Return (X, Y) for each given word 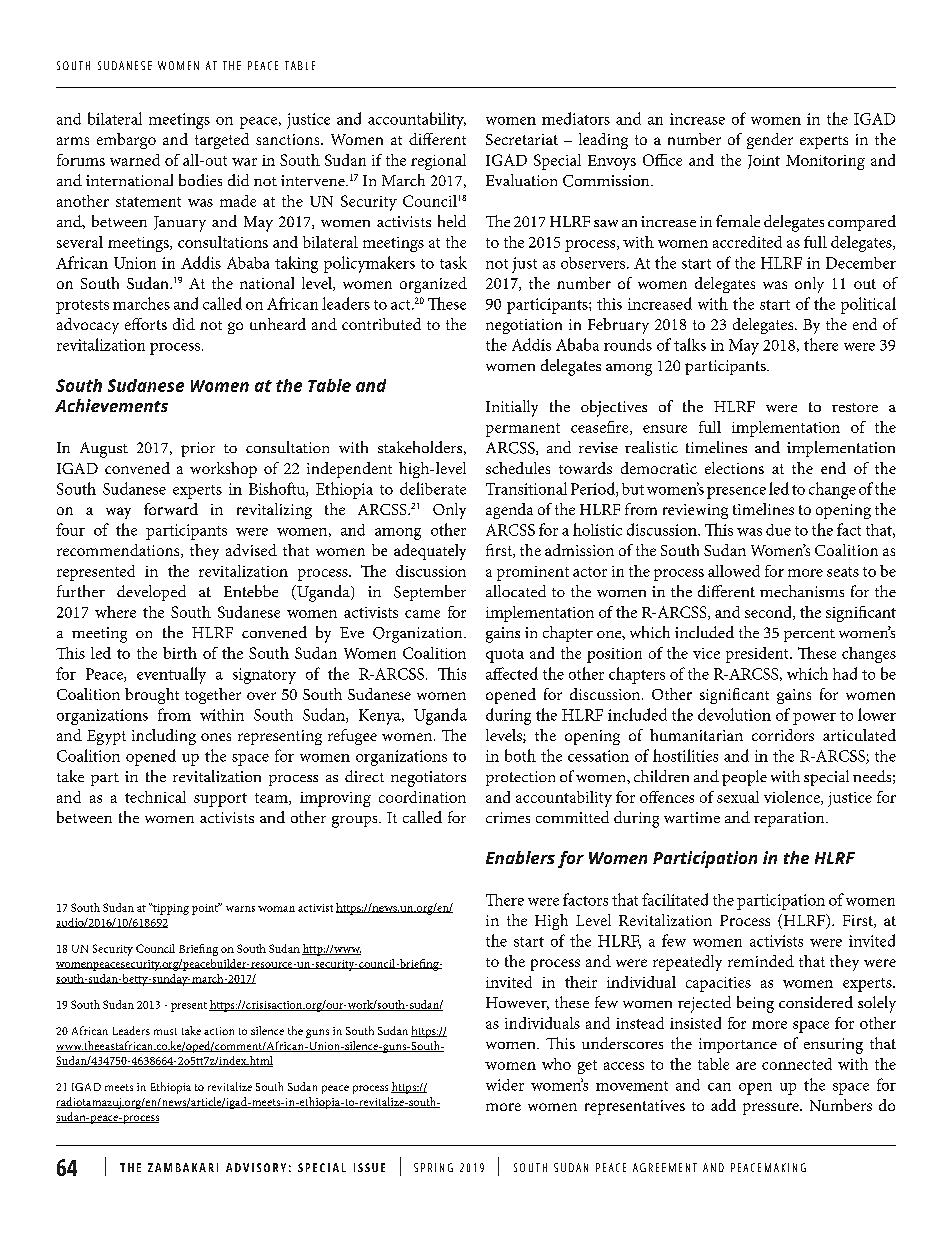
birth (180, 653)
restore (855, 407)
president (758, 655)
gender (770, 141)
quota (505, 656)
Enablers (520, 857)
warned (135, 160)
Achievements (111, 405)
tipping (170, 909)
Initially (512, 408)
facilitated (675, 899)
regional (438, 162)
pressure (772, 1109)
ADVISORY (256, 1167)
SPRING (433, 1167)
